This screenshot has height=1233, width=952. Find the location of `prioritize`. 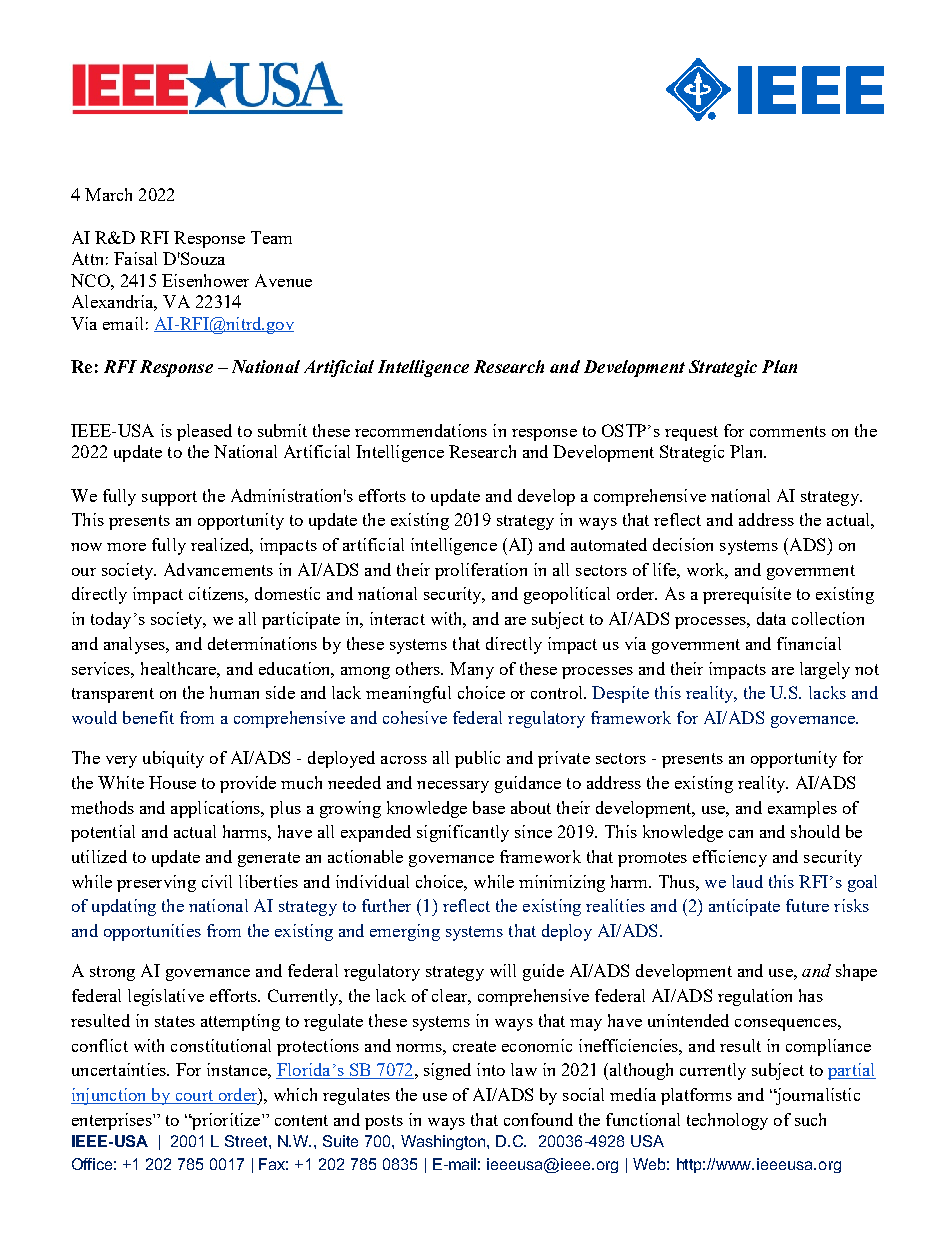

prioritize is located at coordinates (226, 1121).
